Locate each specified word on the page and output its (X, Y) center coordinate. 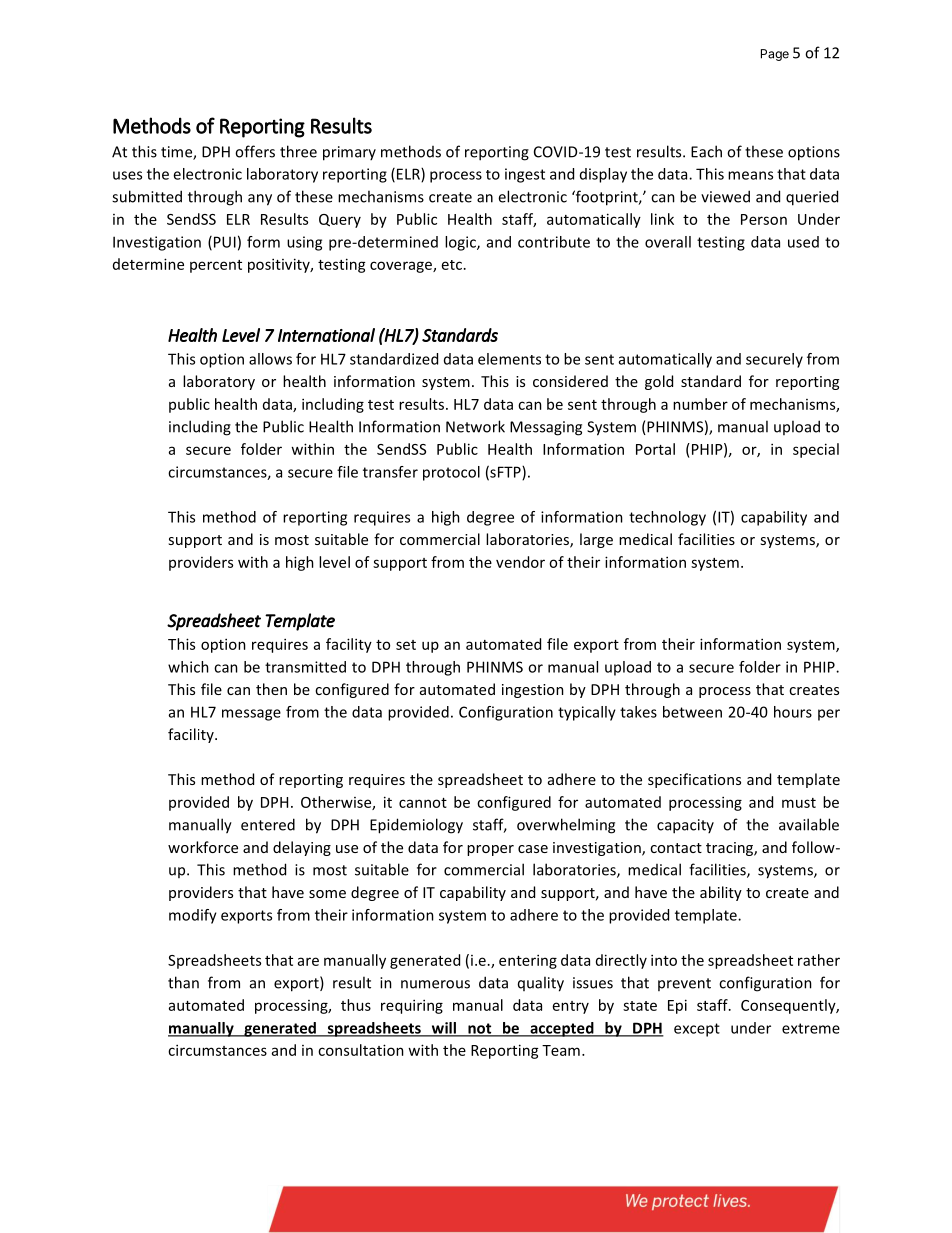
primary (349, 153)
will (443, 1029)
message (251, 715)
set (406, 645)
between (692, 712)
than (183, 982)
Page (775, 55)
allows (270, 359)
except (697, 1030)
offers (255, 151)
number (700, 404)
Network (475, 426)
